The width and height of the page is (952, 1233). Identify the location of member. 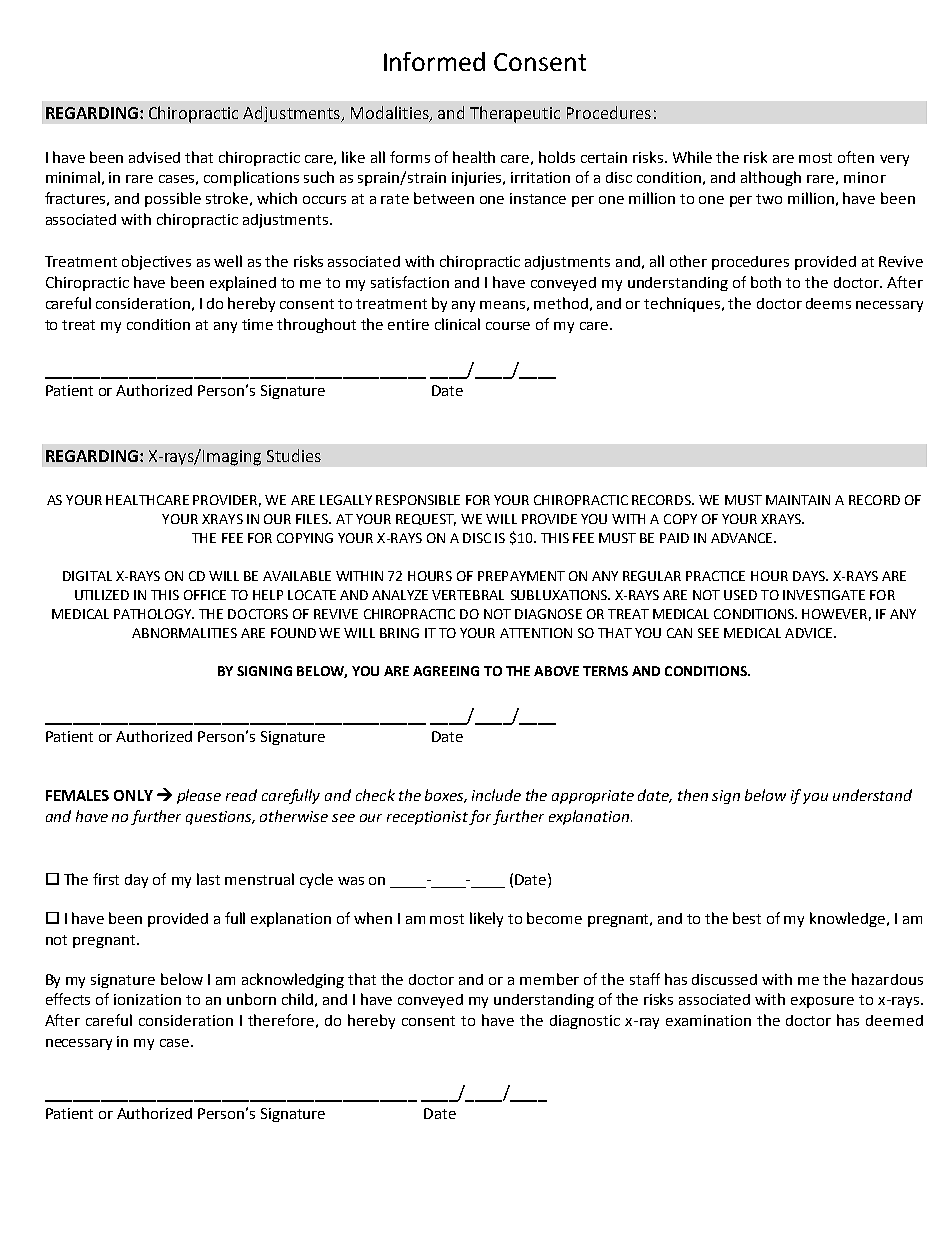
(549, 979).
